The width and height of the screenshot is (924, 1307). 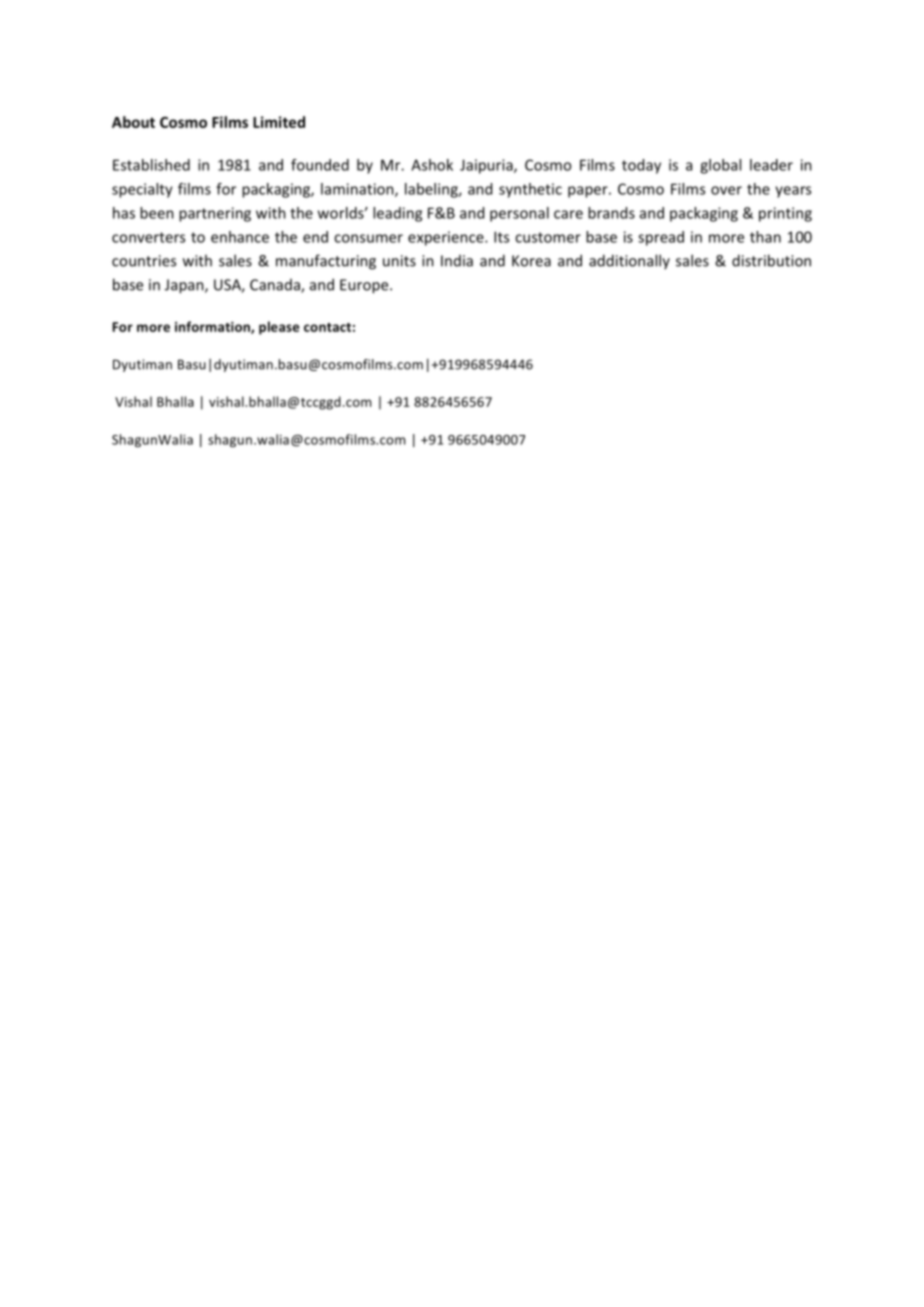 What do you see at coordinates (771, 165) in the screenshot?
I see `leader` at bounding box center [771, 165].
